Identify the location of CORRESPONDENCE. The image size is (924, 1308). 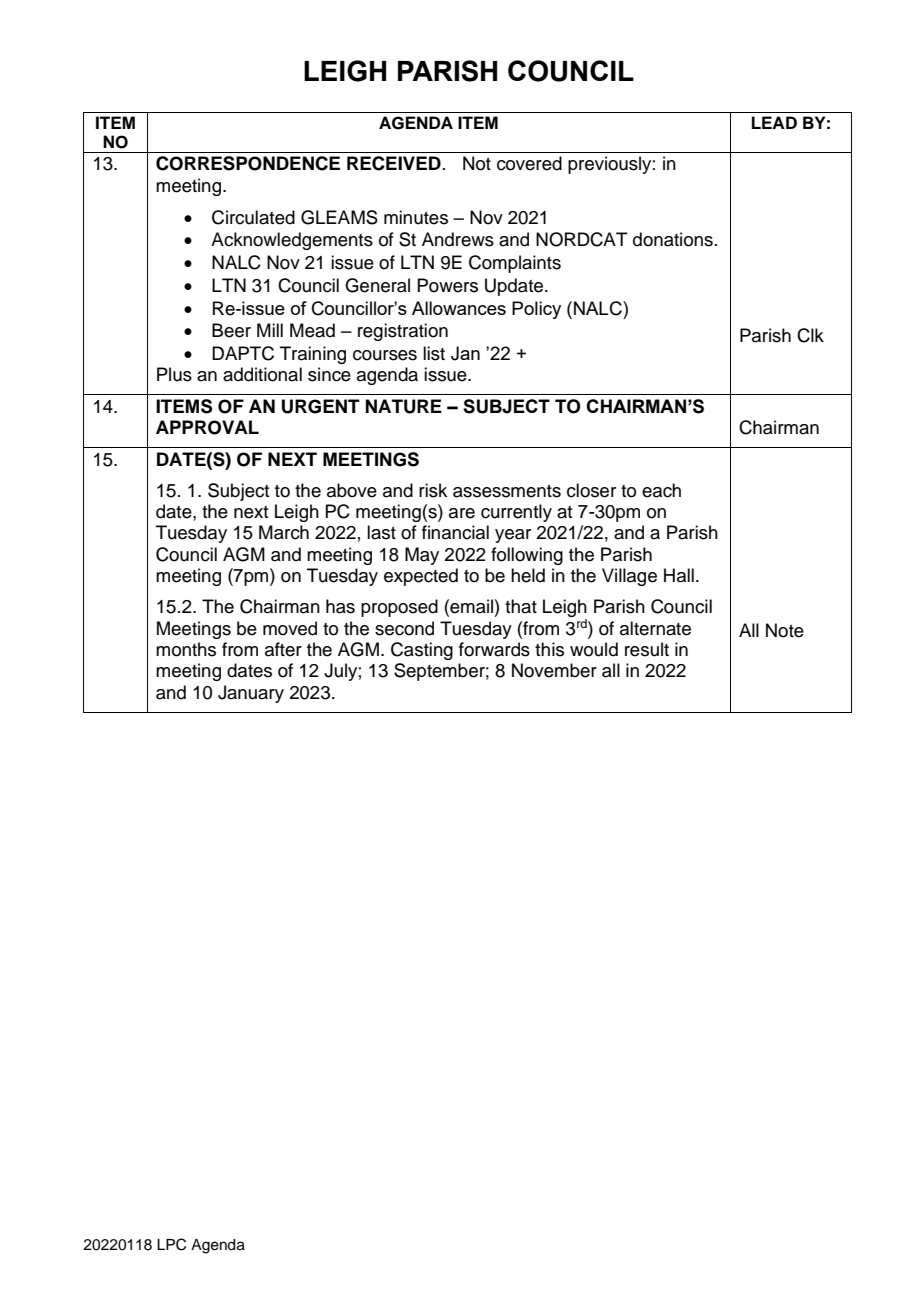
(248, 163).
